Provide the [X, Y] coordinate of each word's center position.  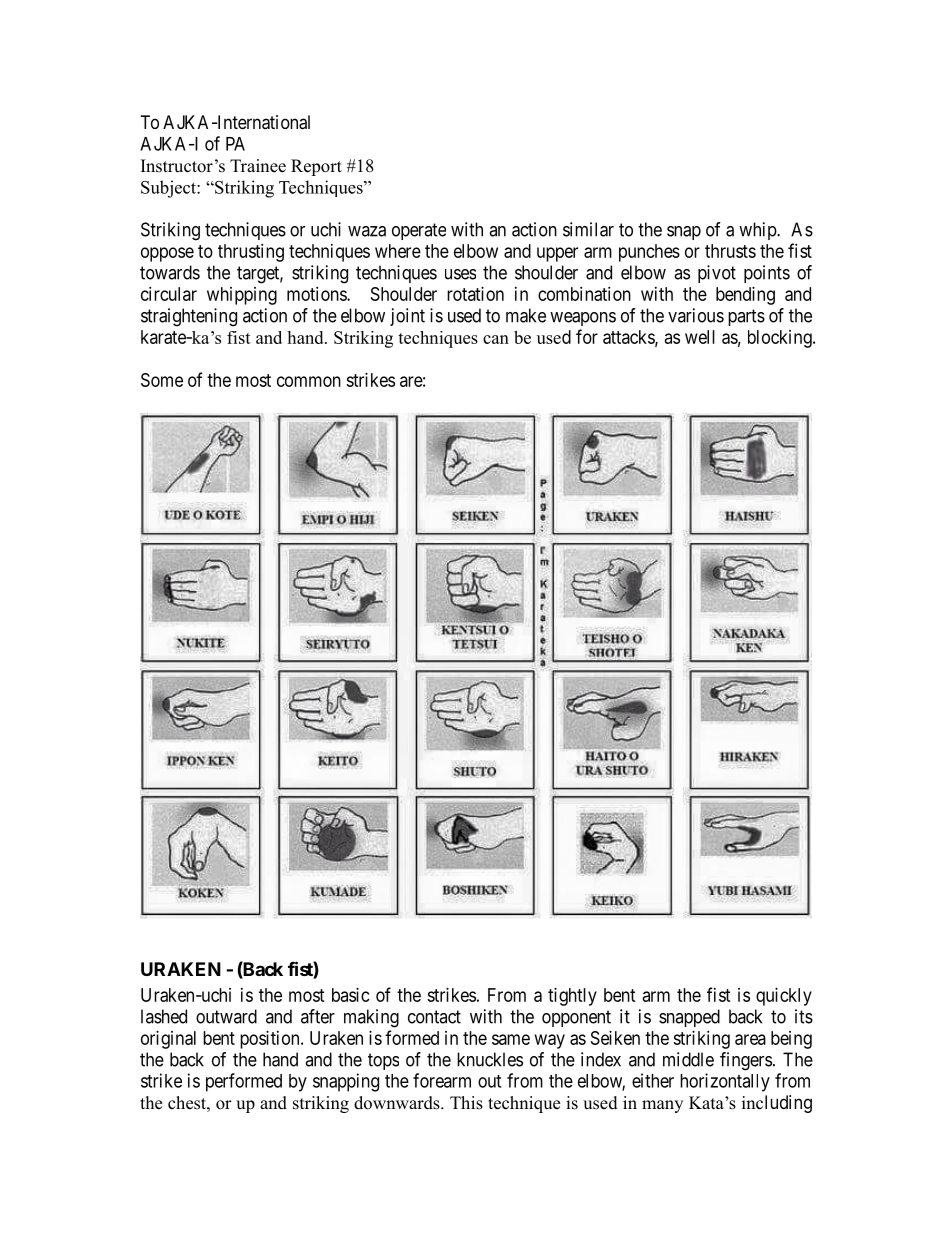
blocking [781, 339]
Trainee [258, 166]
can [496, 339]
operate [419, 231]
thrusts [730, 251]
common [309, 381]
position [271, 1040]
